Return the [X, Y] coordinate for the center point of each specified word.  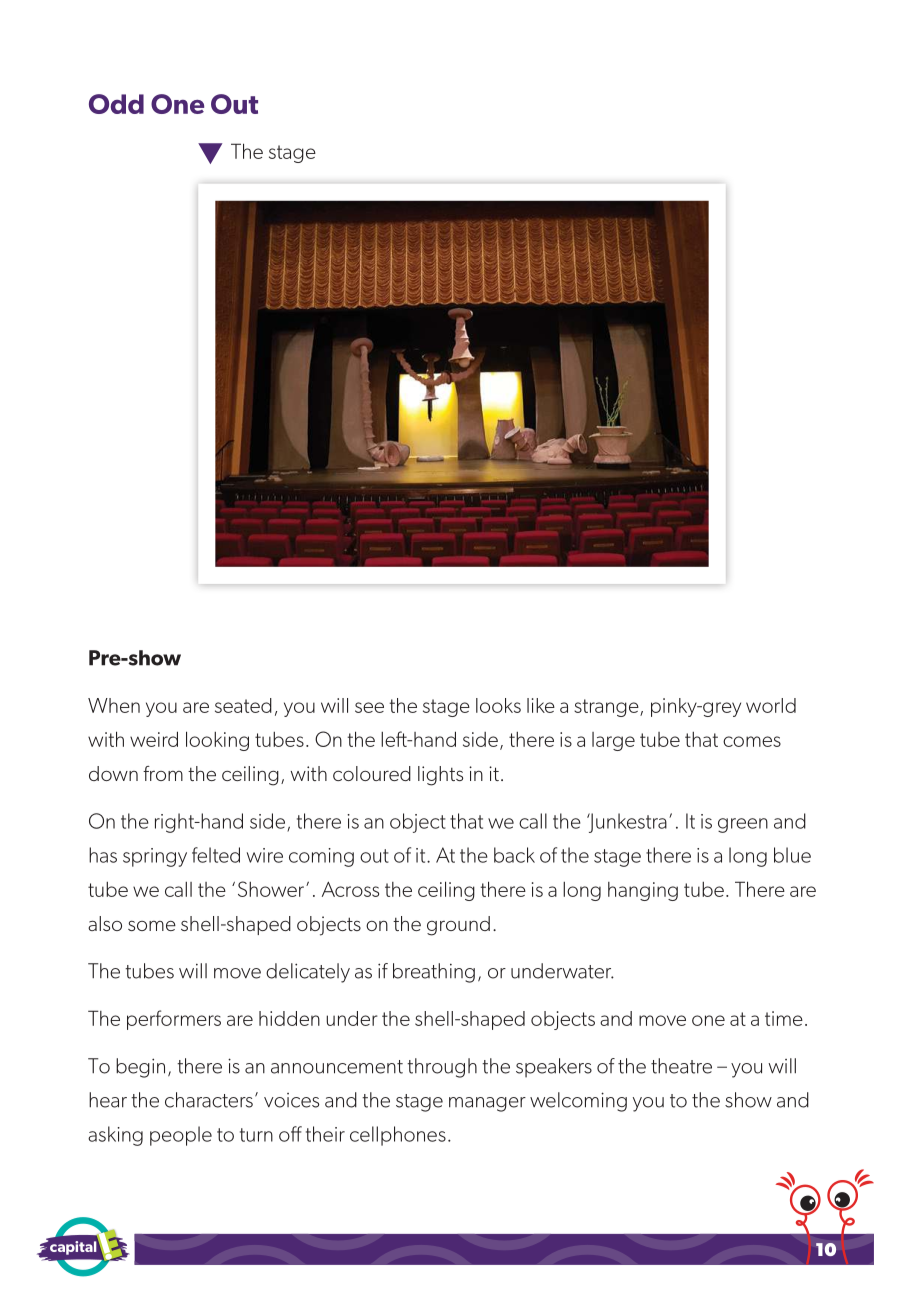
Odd [116, 104]
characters [209, 1100]
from [163, 773]
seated [243, 705]
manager [487, 1104]
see [369, 707]
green [743, 825]
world [771, 705]
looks [498, 705]
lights [440, 776]
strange [607, 708]
